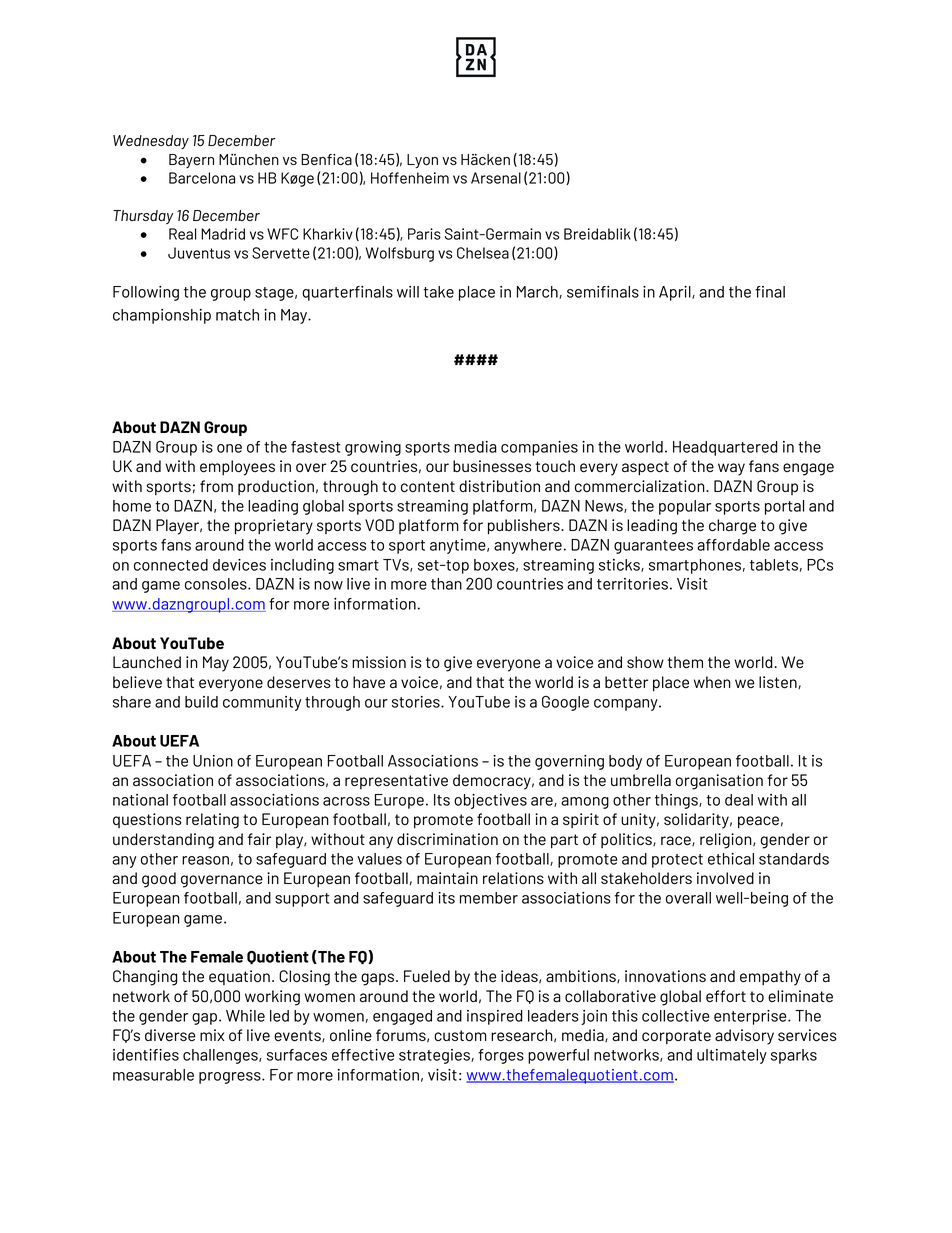 This page has height=1233, width=952. Describe the element at coordinates (492, 466) in the page. I see `businesses` at that location.
